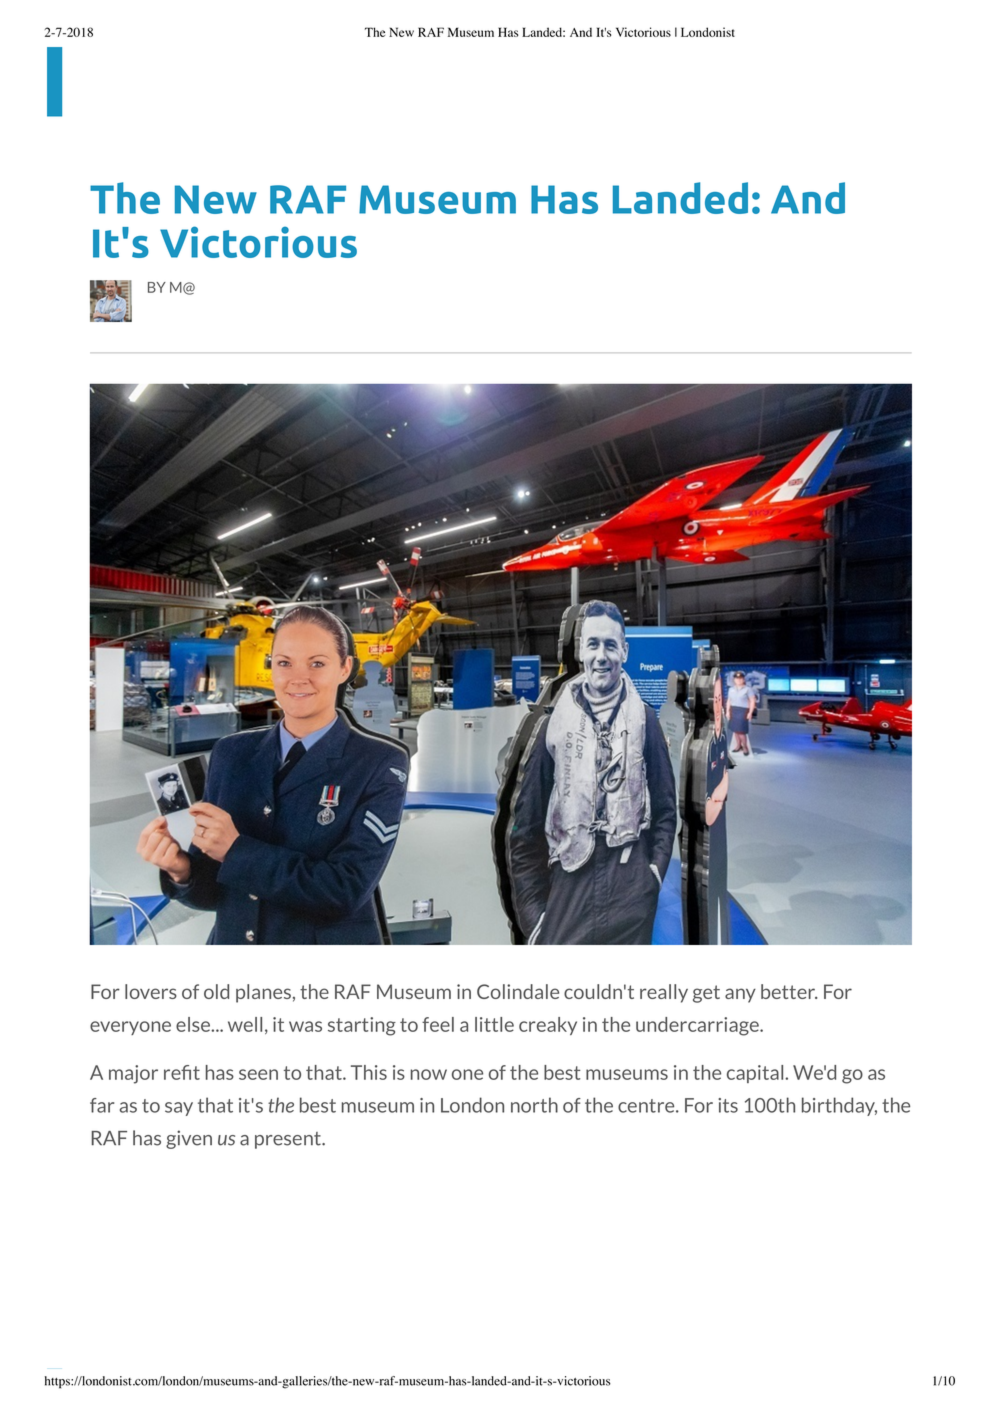 This image has height=1414, width=1000. What do you see at coordinates (130, 1028) in the image?
I see `everyone` at bounding box center [130, 1028].
